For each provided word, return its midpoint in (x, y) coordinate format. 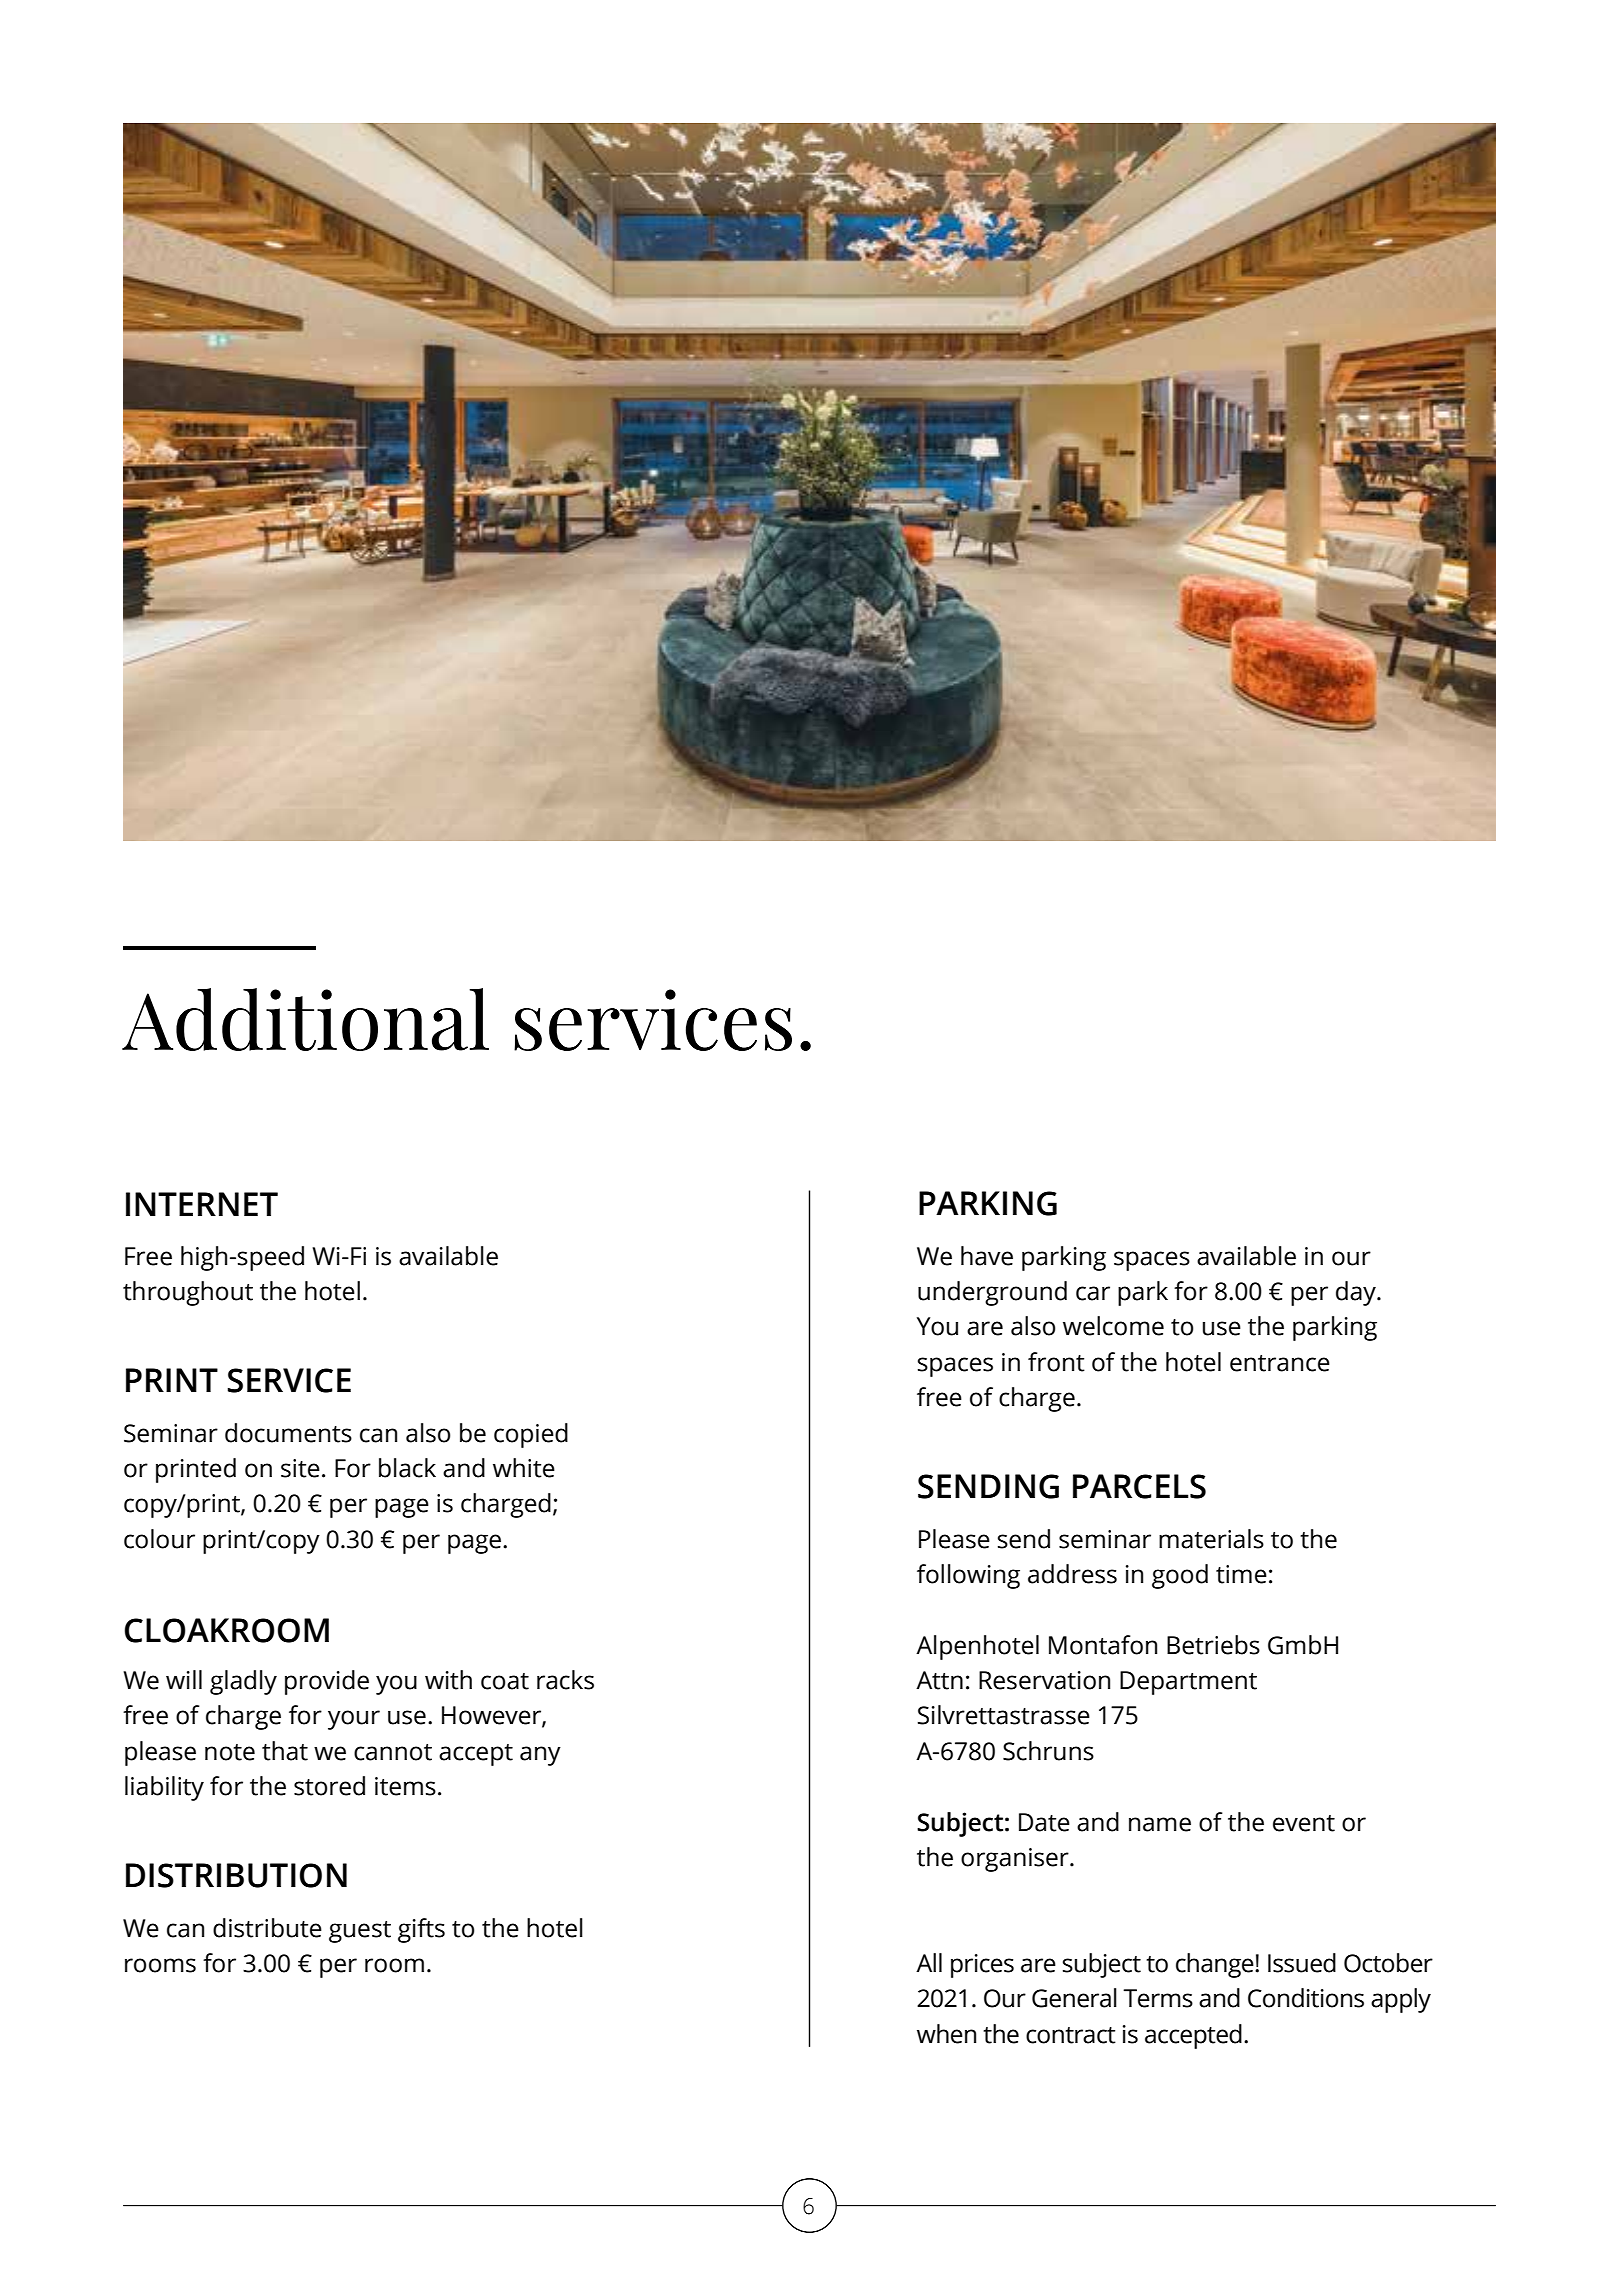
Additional (305, 1019)
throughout (188, 1293)
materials (1211, 1539)
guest (360, 1932)
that (285, 1751)
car (1093, 1293)
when (946, 2034)
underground (992, 1293)
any (540, 1756)
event (1304, 1823)
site (300, 1468)
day (1357, 1293)
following (968, 1576)
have (987, 1256)
